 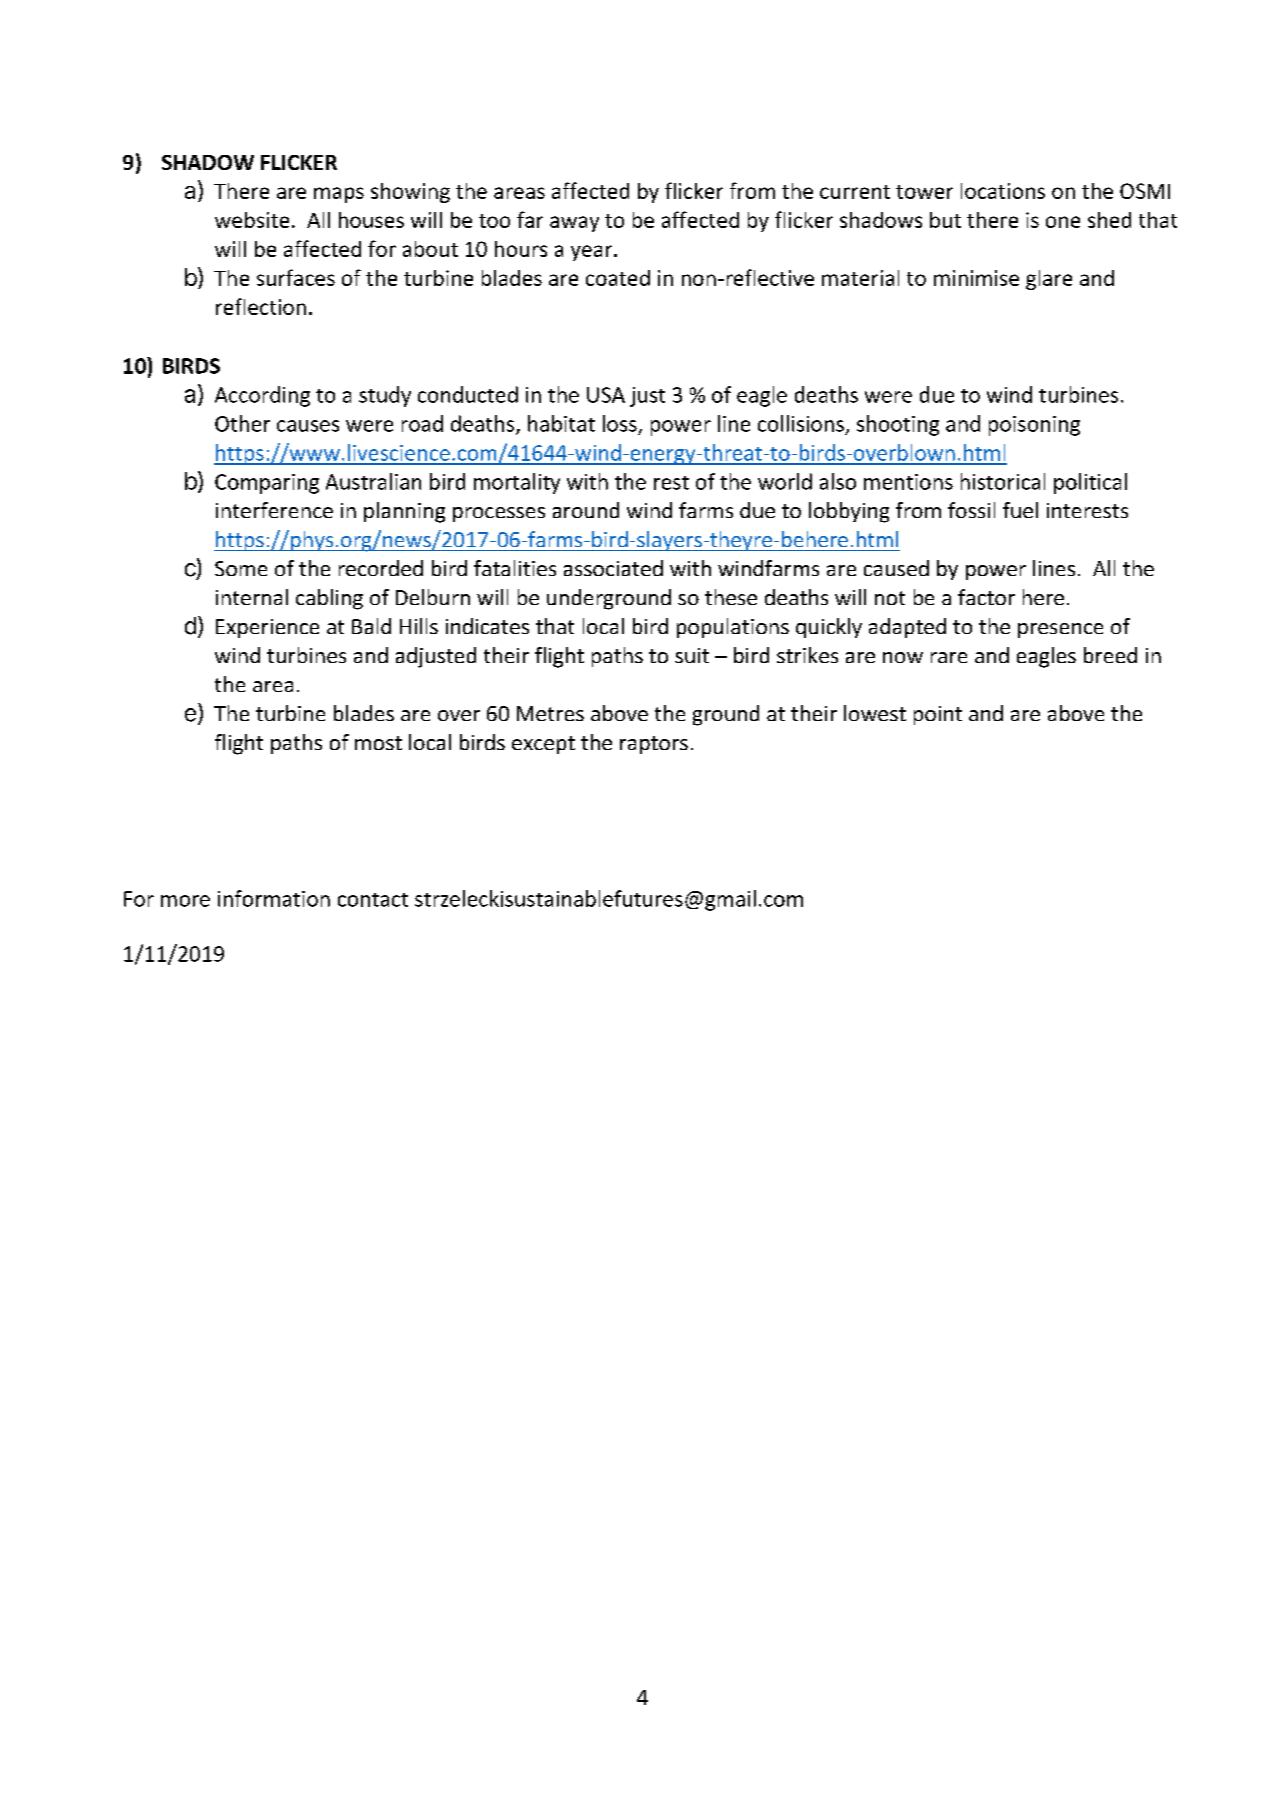 What do you see at coordinates (373, 900) in the page?
I see `contact` at bounding box center [373, 900].
